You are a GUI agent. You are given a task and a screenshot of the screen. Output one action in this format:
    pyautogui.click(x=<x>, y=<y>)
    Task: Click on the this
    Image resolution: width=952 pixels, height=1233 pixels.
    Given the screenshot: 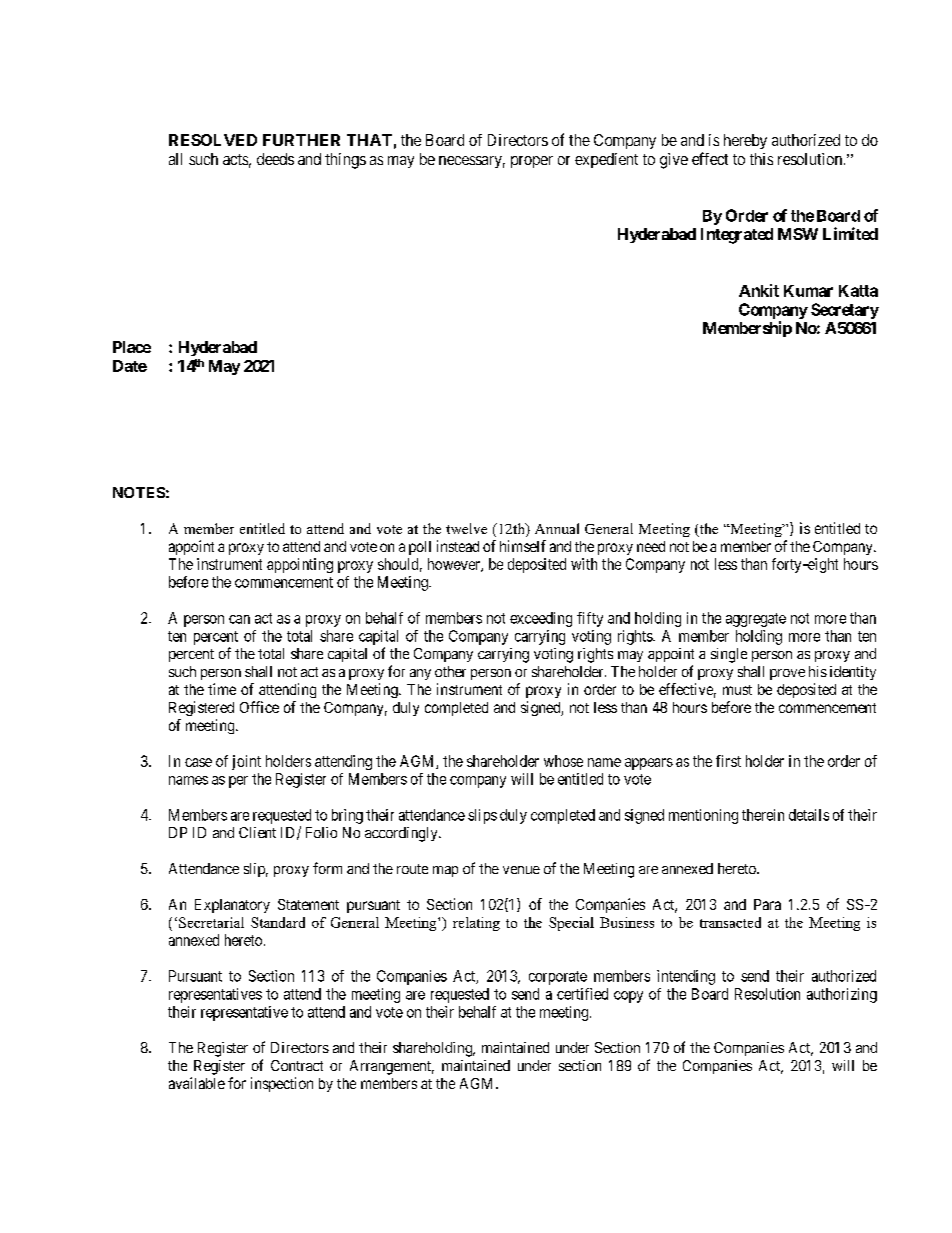 What is the action you would take?
    pyautogui.click(x=761, y=159)
